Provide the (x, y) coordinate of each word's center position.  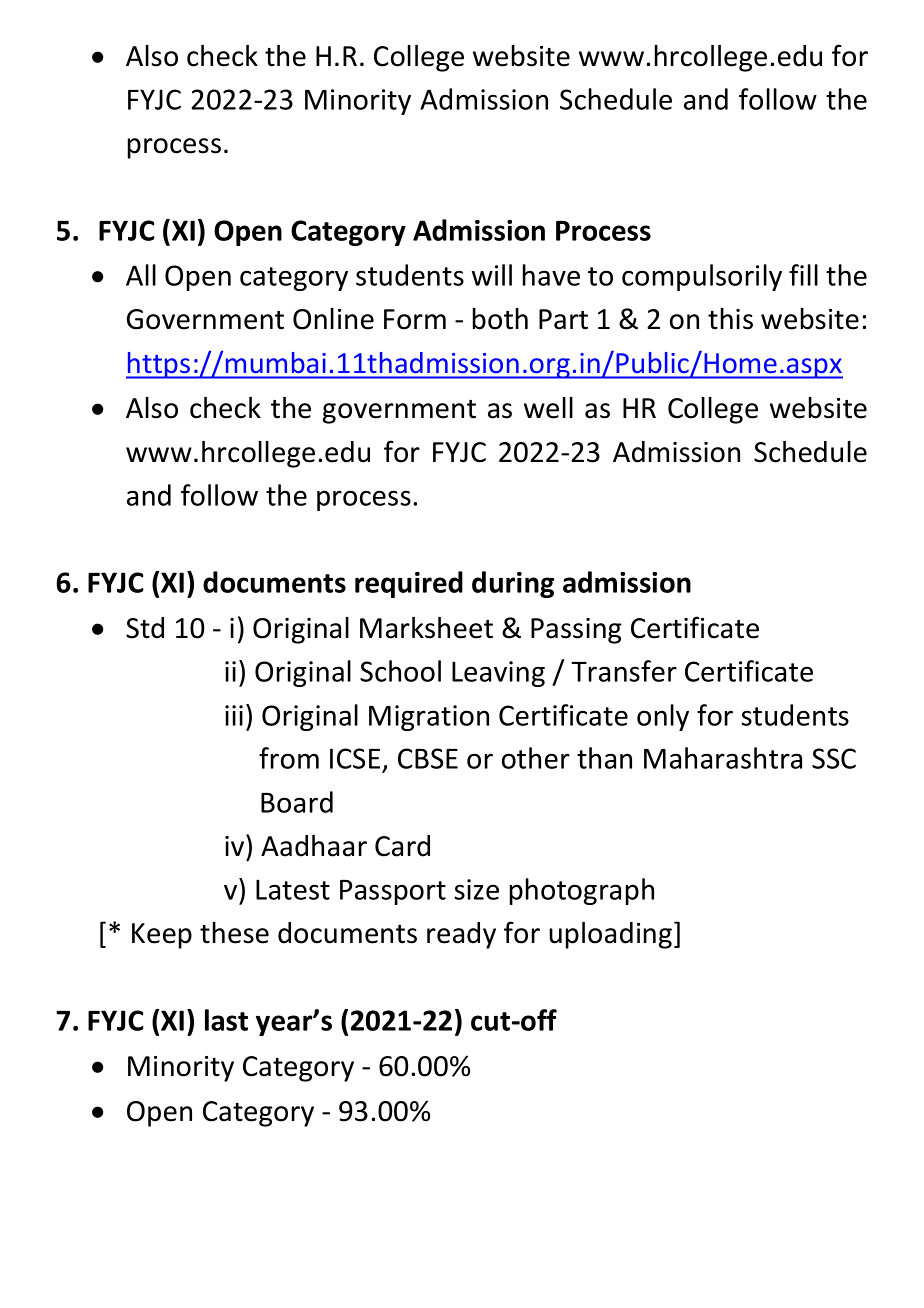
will (492, 275)
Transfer (624, 671)
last (226, 1020)
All (141, 275)
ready (461, 935)
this (730, 319)
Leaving (498, 674)
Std (145, 628)
